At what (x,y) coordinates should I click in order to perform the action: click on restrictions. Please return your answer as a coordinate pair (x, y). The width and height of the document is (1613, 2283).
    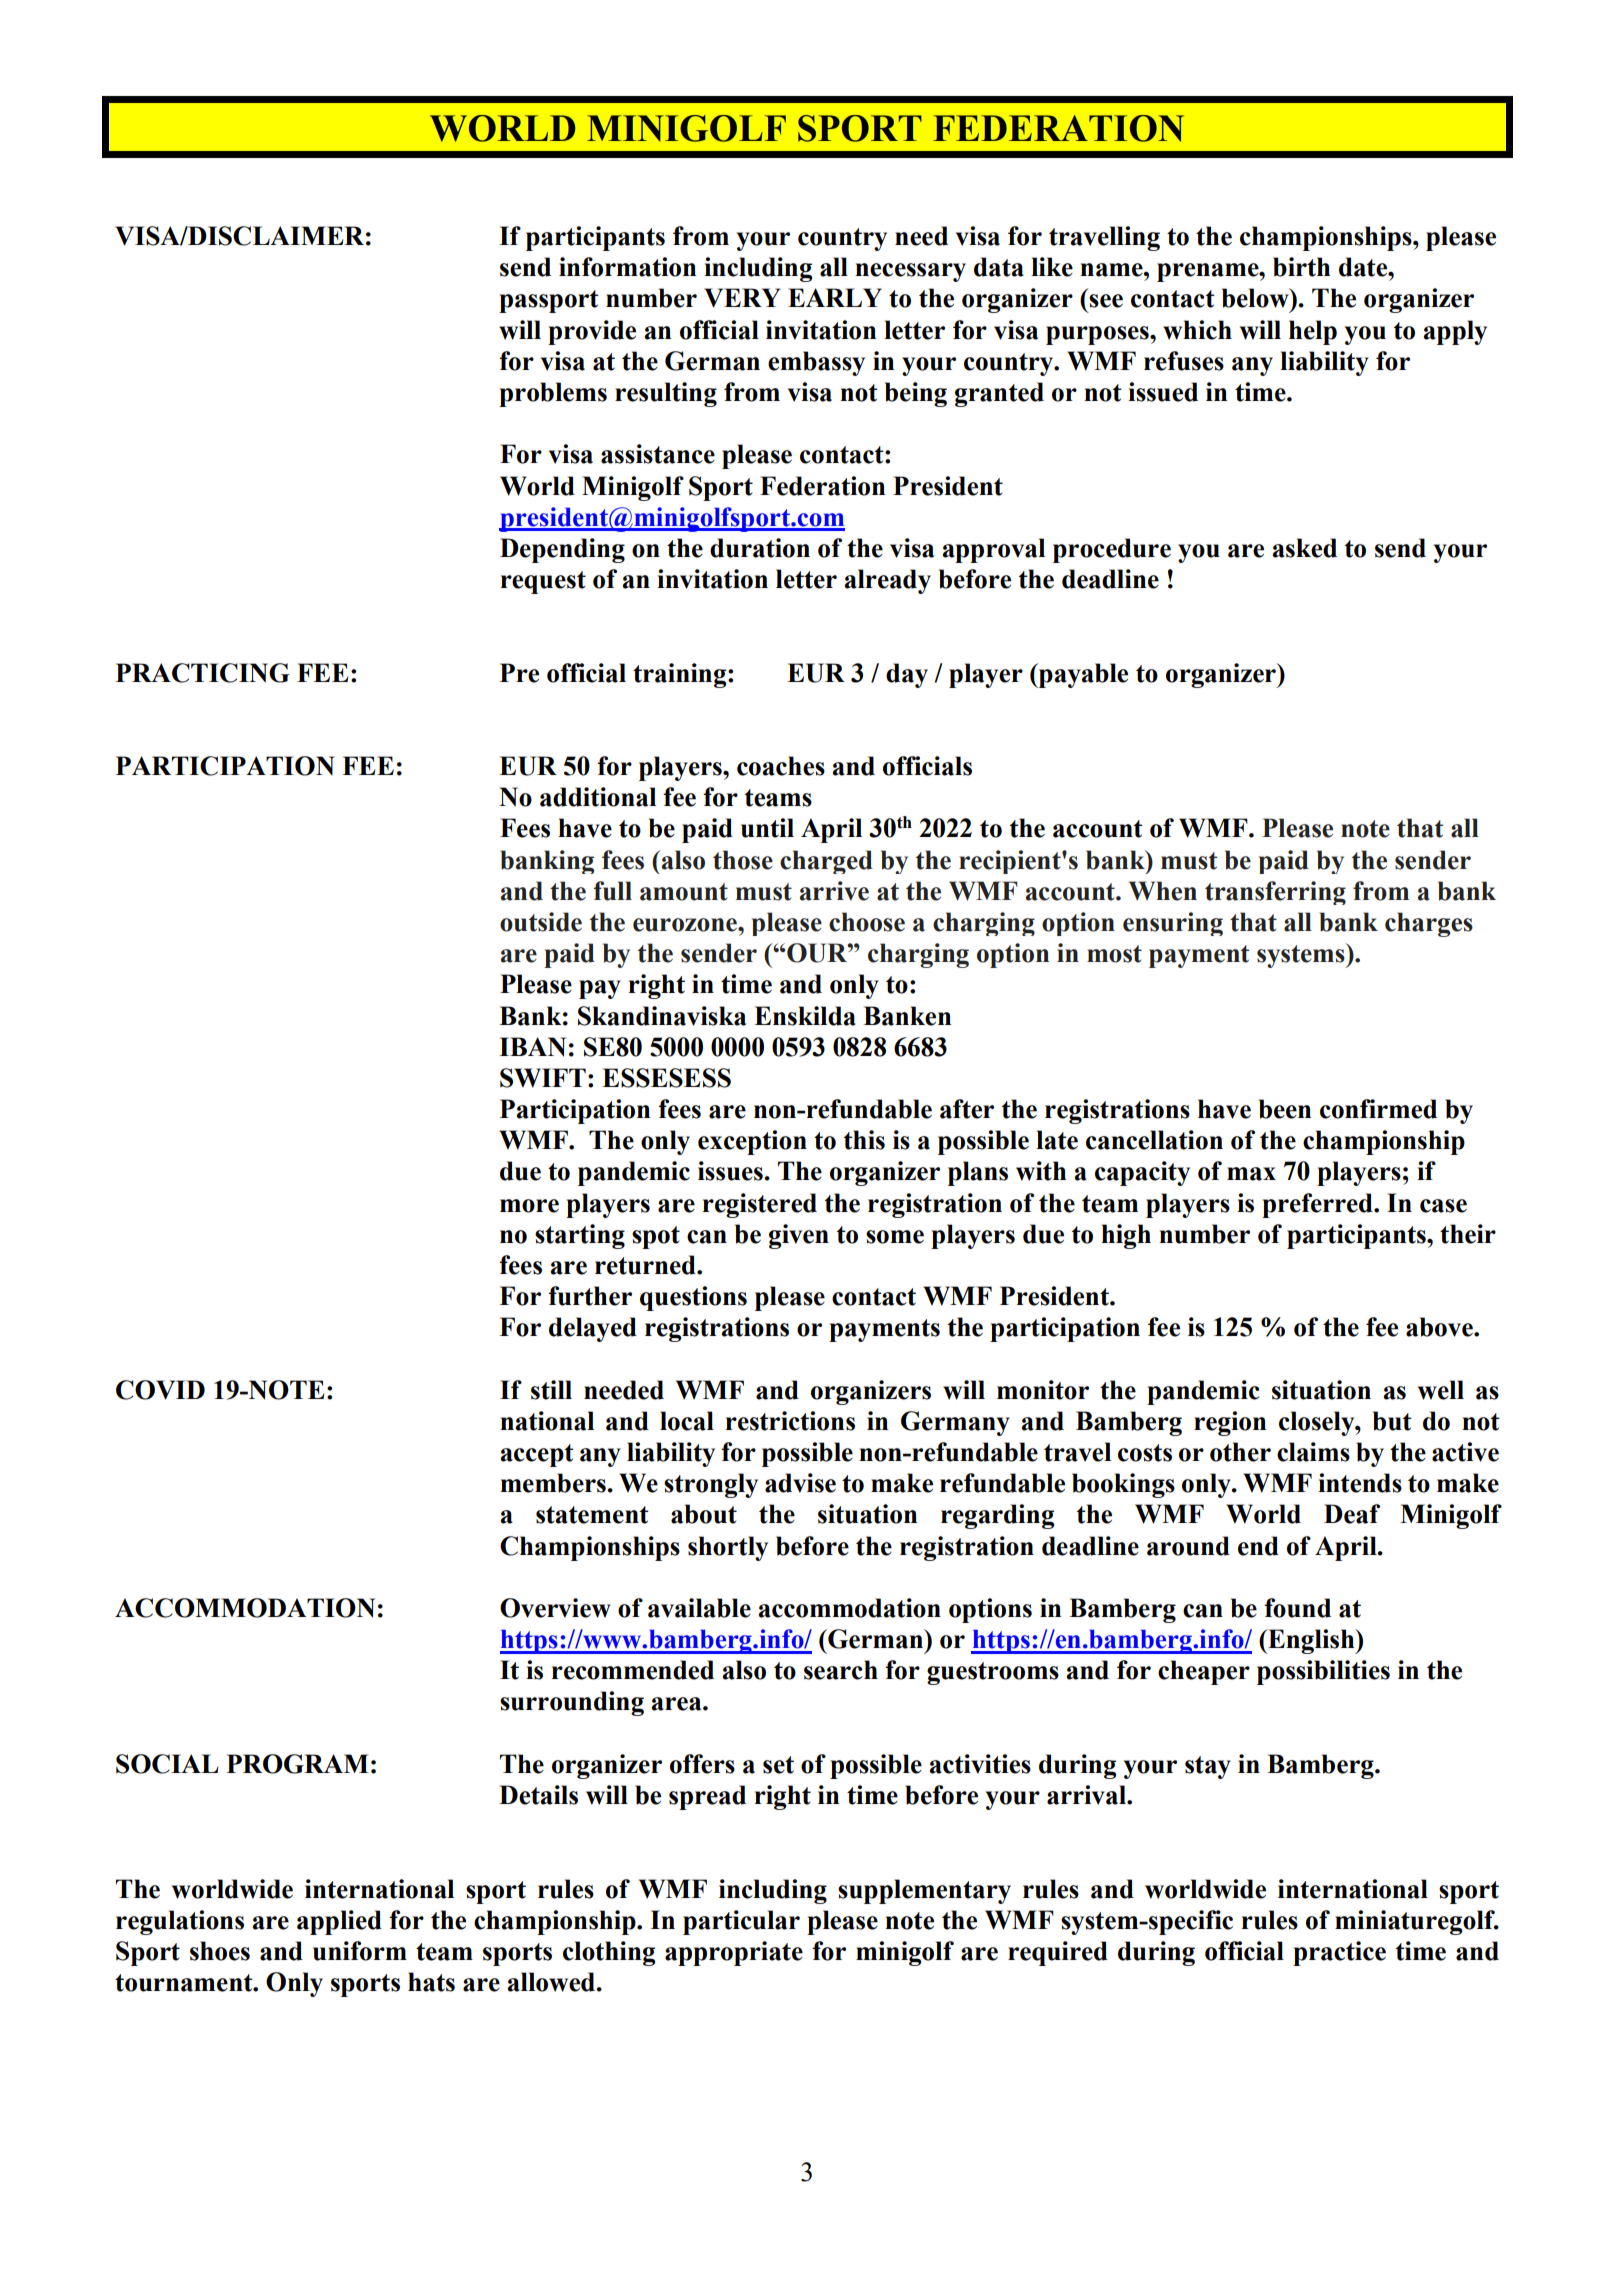
    Looking at the image, I should click on (790, 1421).
